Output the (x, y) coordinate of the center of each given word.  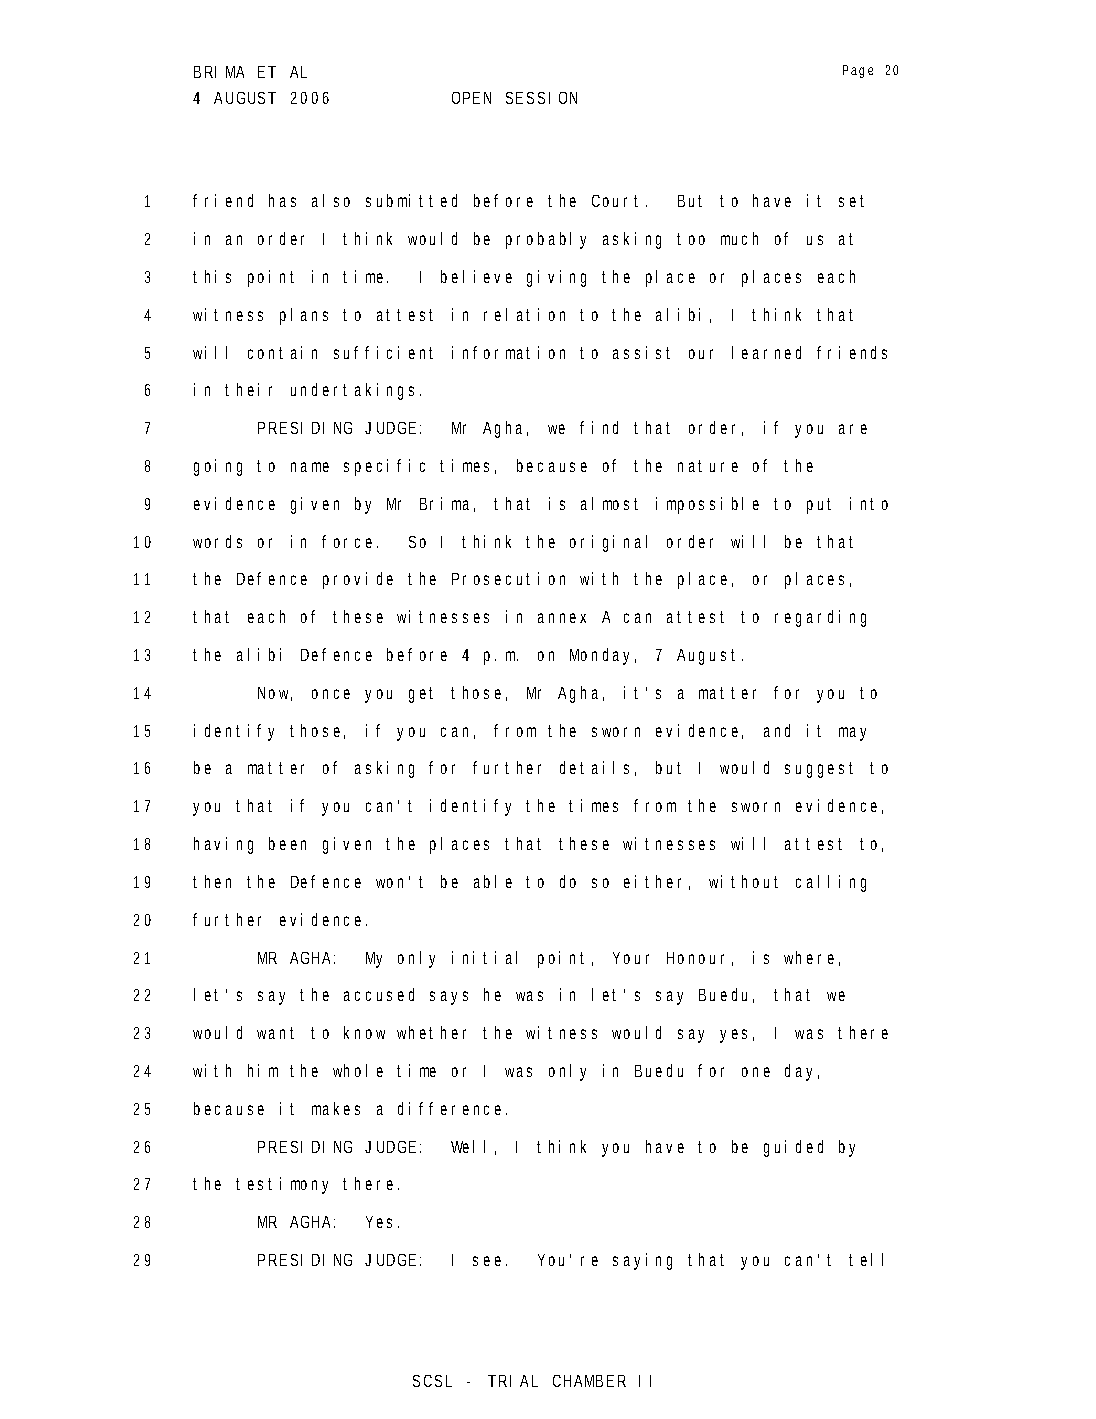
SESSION (541, 98)
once (331, 694)
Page (858, 71)
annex (562, 618)
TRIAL (513, 1381)
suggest (819, 770)
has (282, 200)
